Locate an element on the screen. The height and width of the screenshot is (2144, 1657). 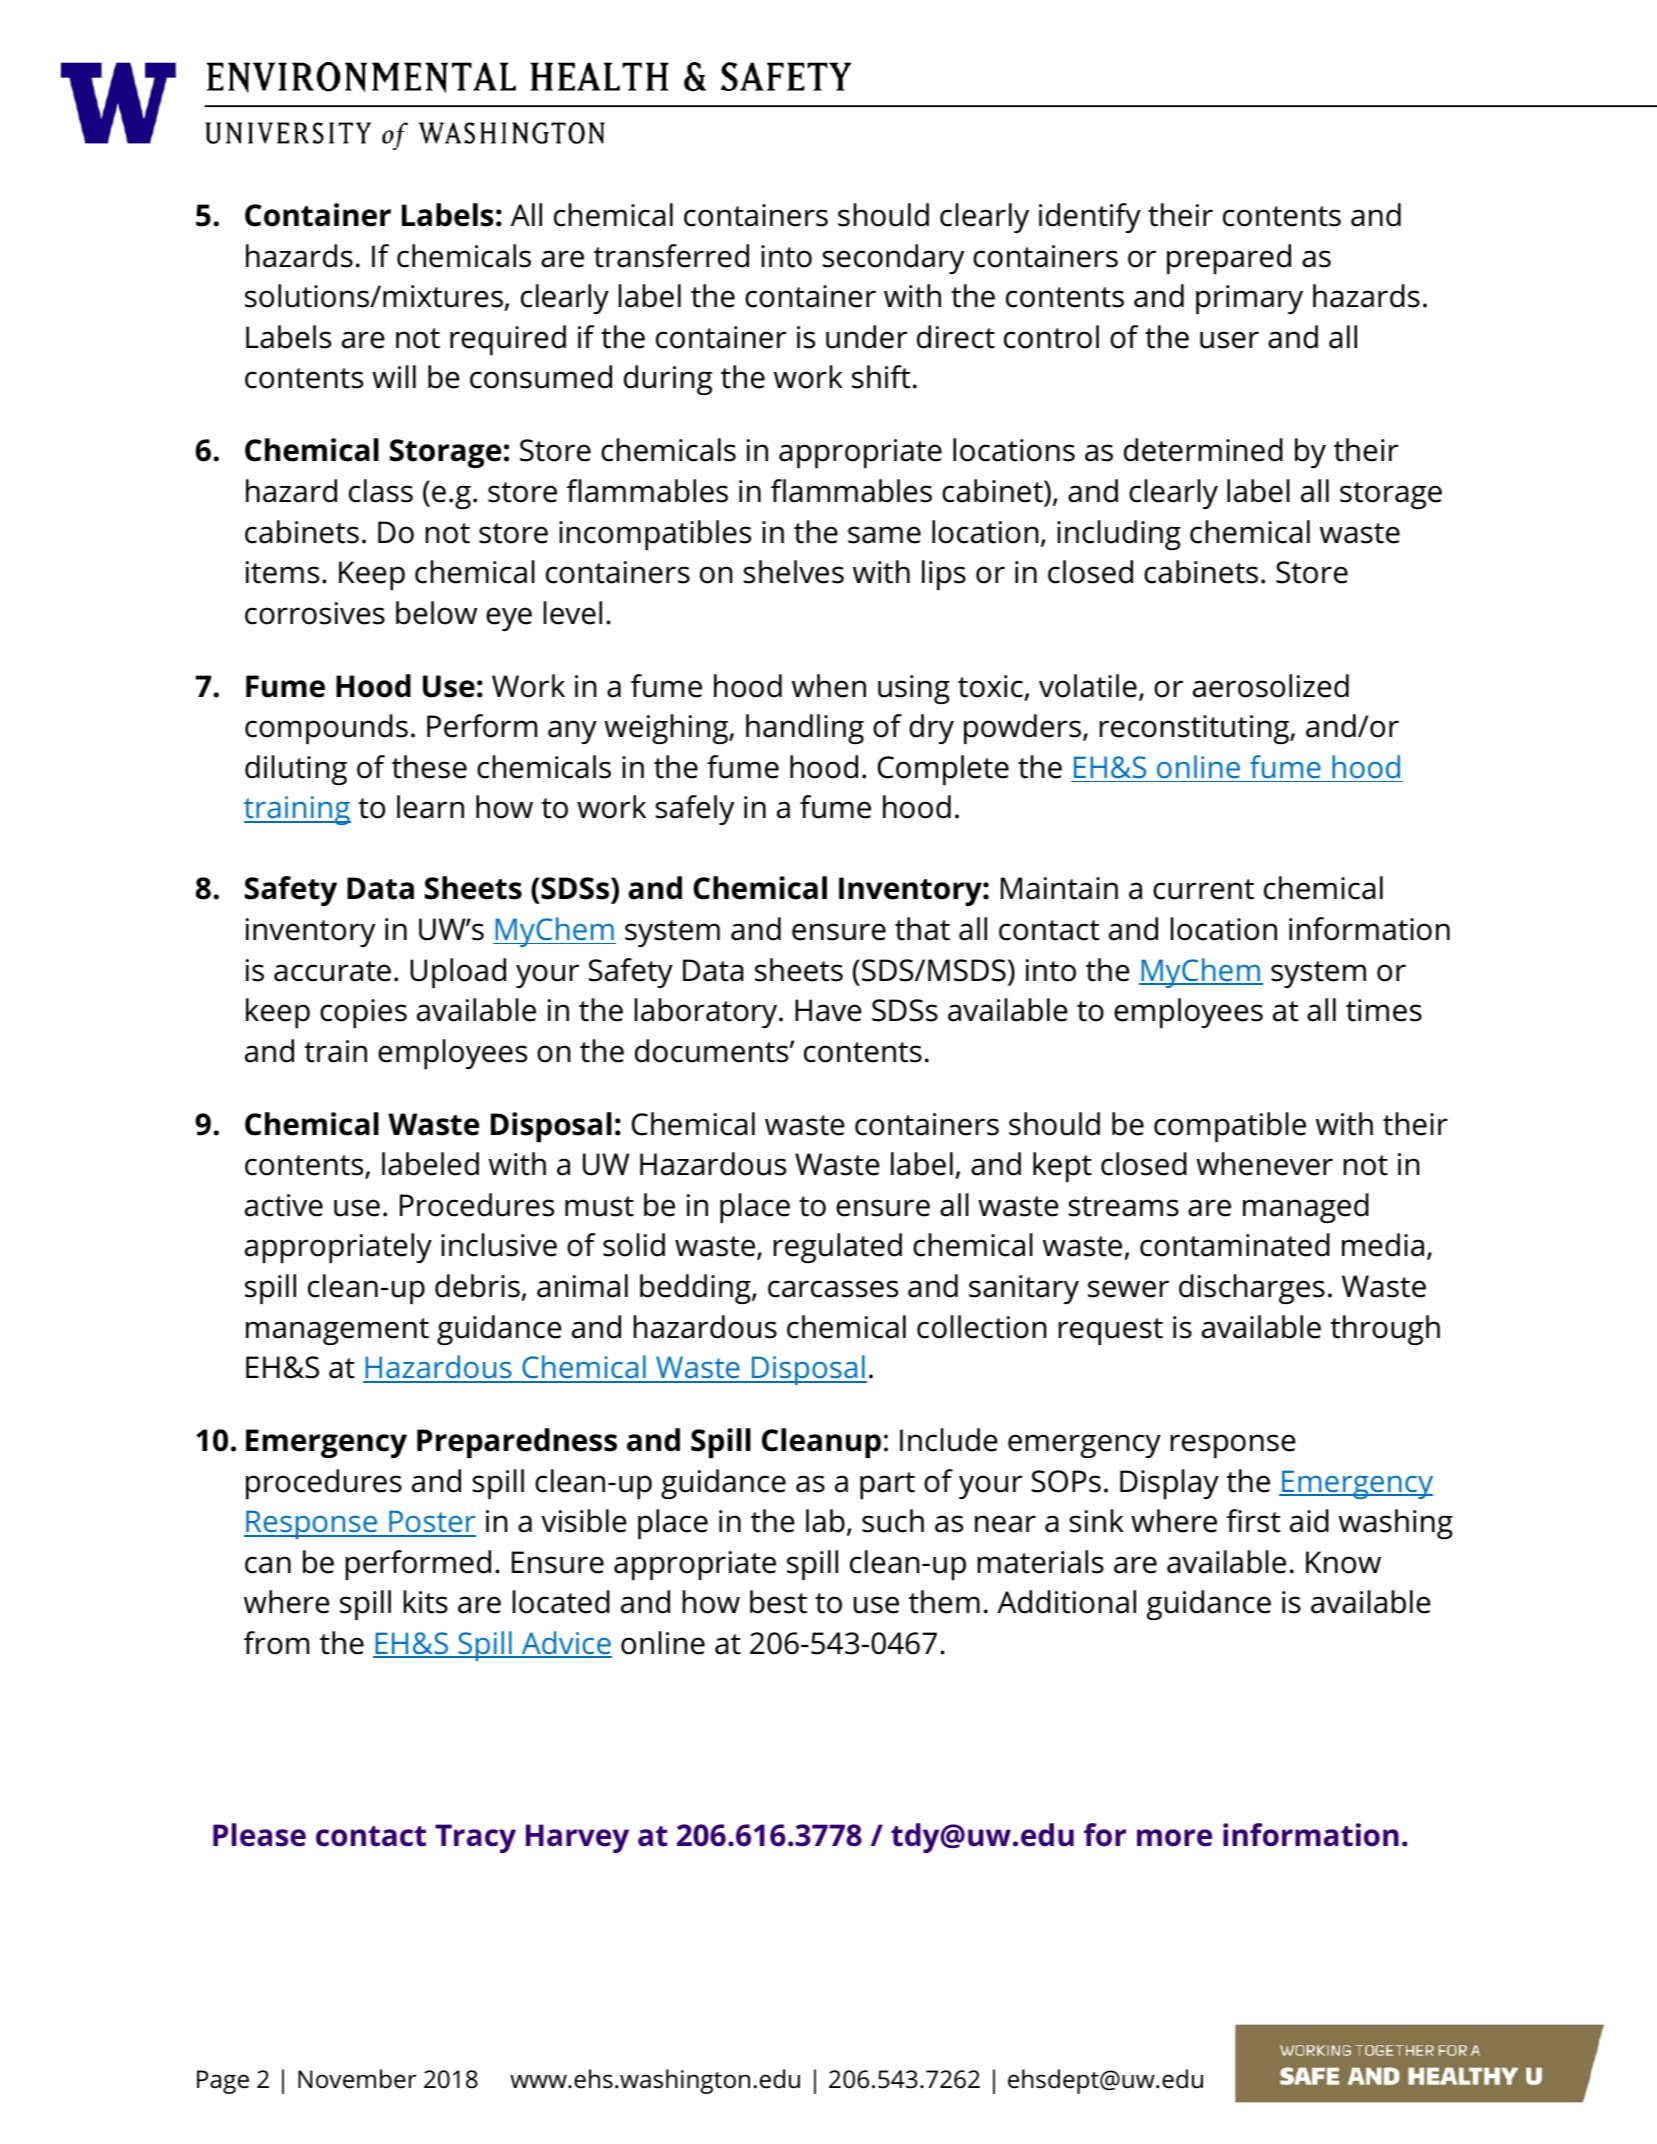
safely is located at coordinates (695, 810).
